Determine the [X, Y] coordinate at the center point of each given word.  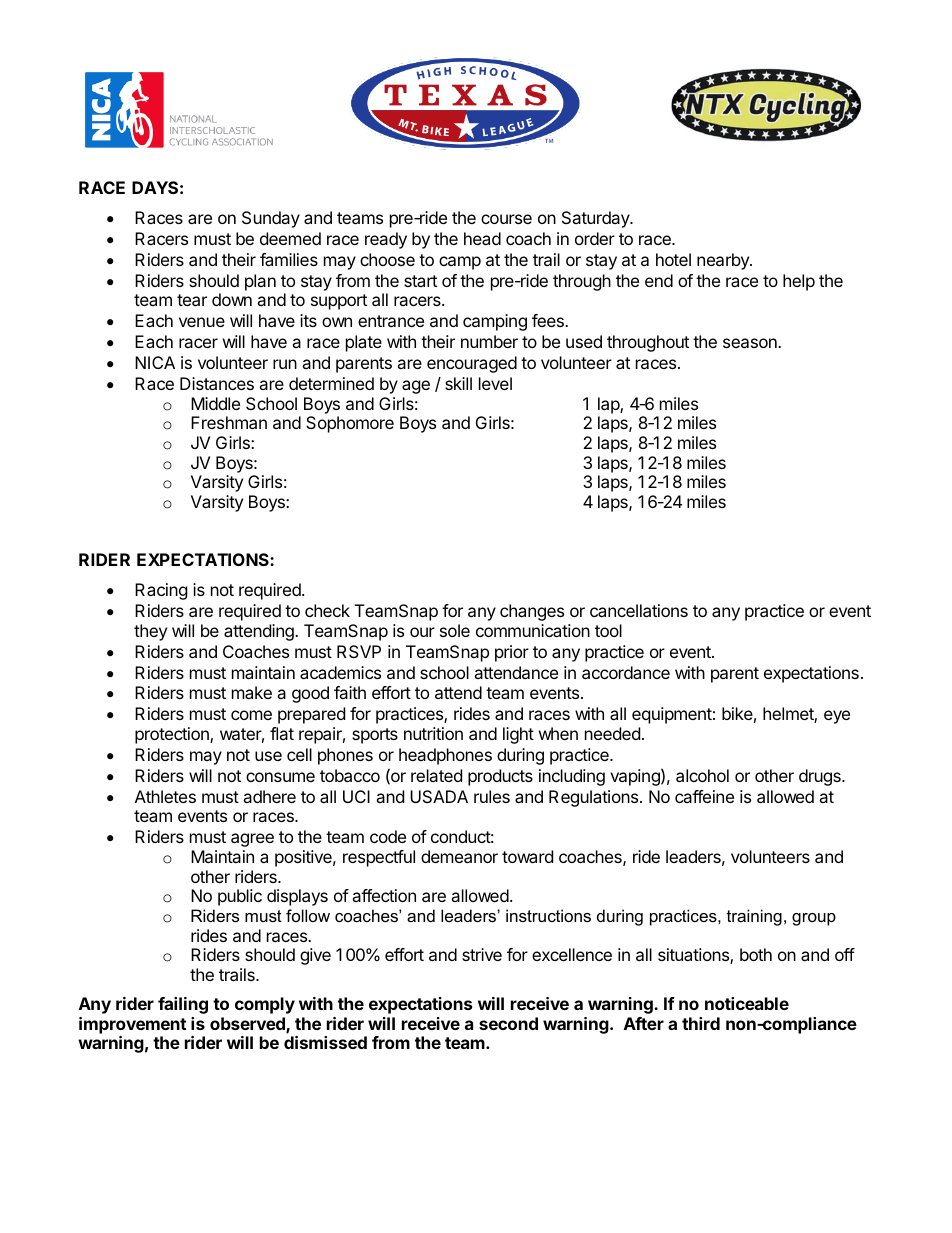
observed [248, 1025]
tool [608, 630]
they [150, 632]
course [506, 219]
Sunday [271, 219]
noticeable [747, 1003]
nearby [724, 261]
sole [455, 630]
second [508, 1023]
